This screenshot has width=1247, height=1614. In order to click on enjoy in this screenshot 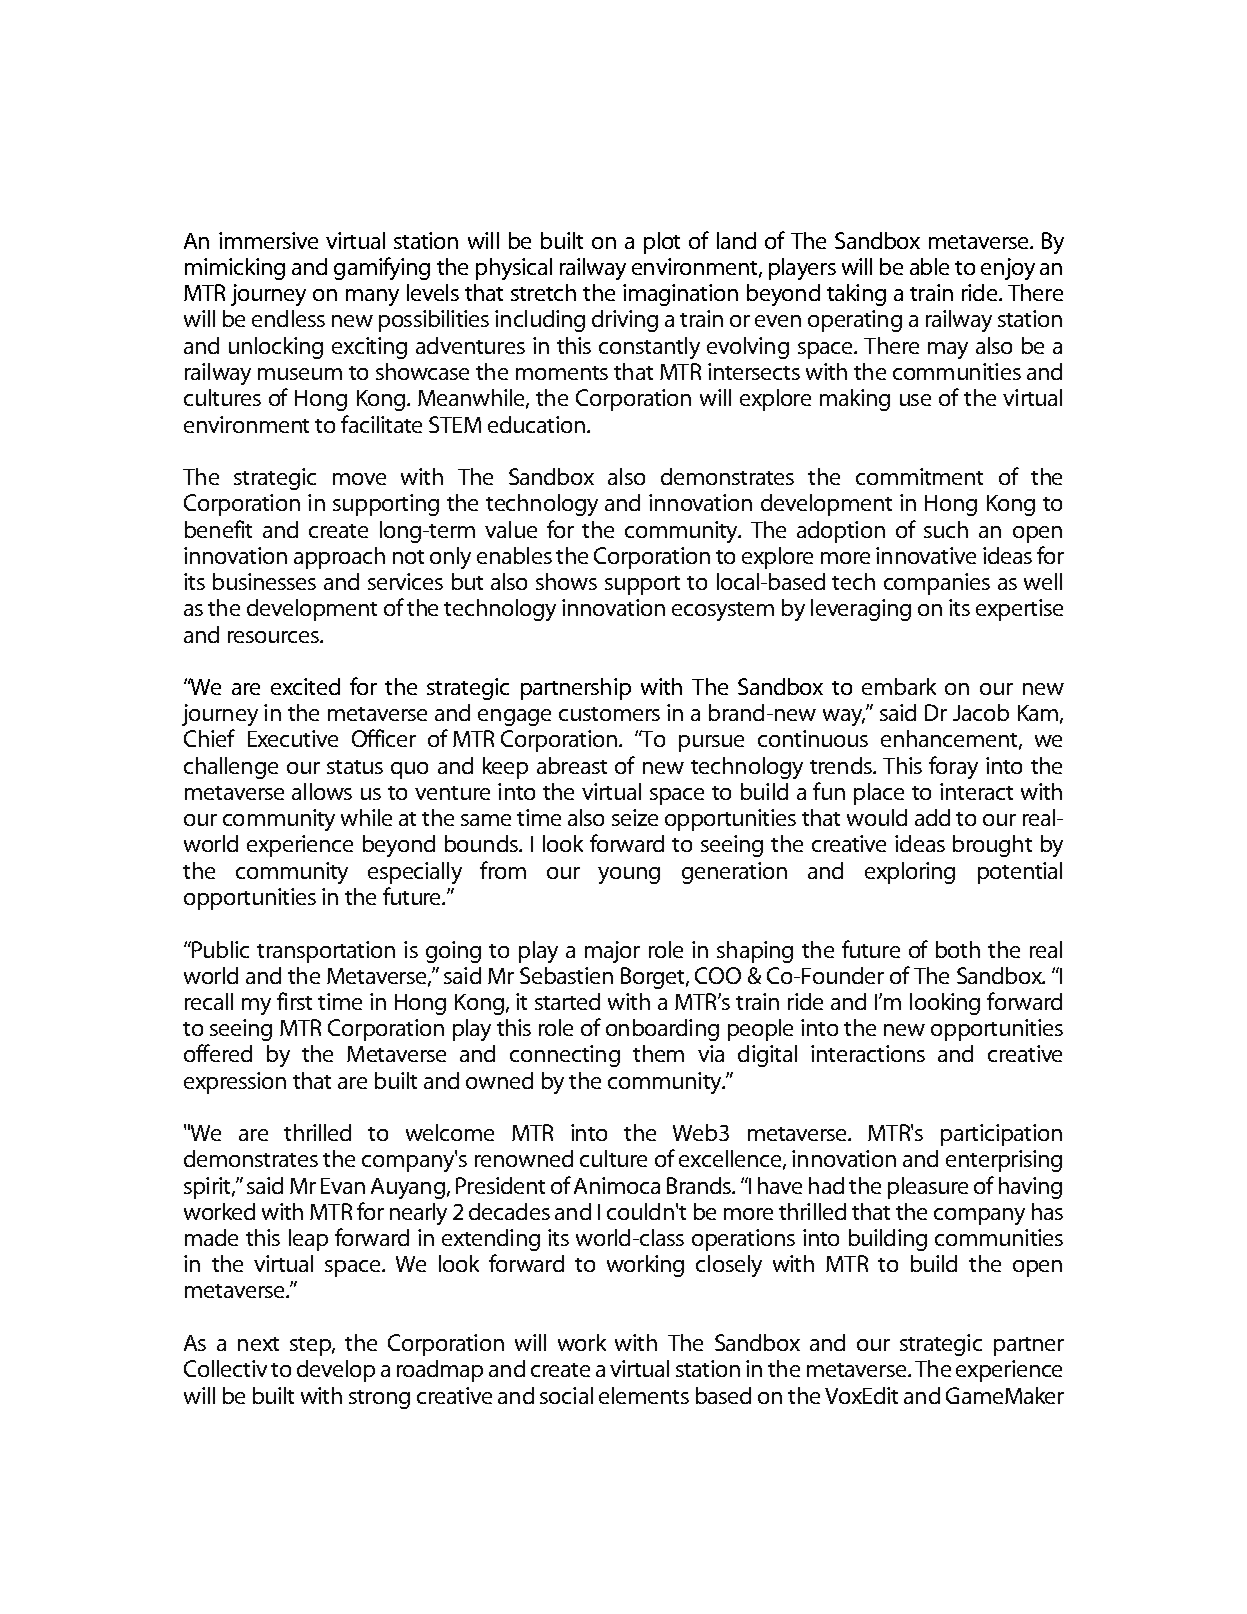, I will do `click(1008, 269)`.
